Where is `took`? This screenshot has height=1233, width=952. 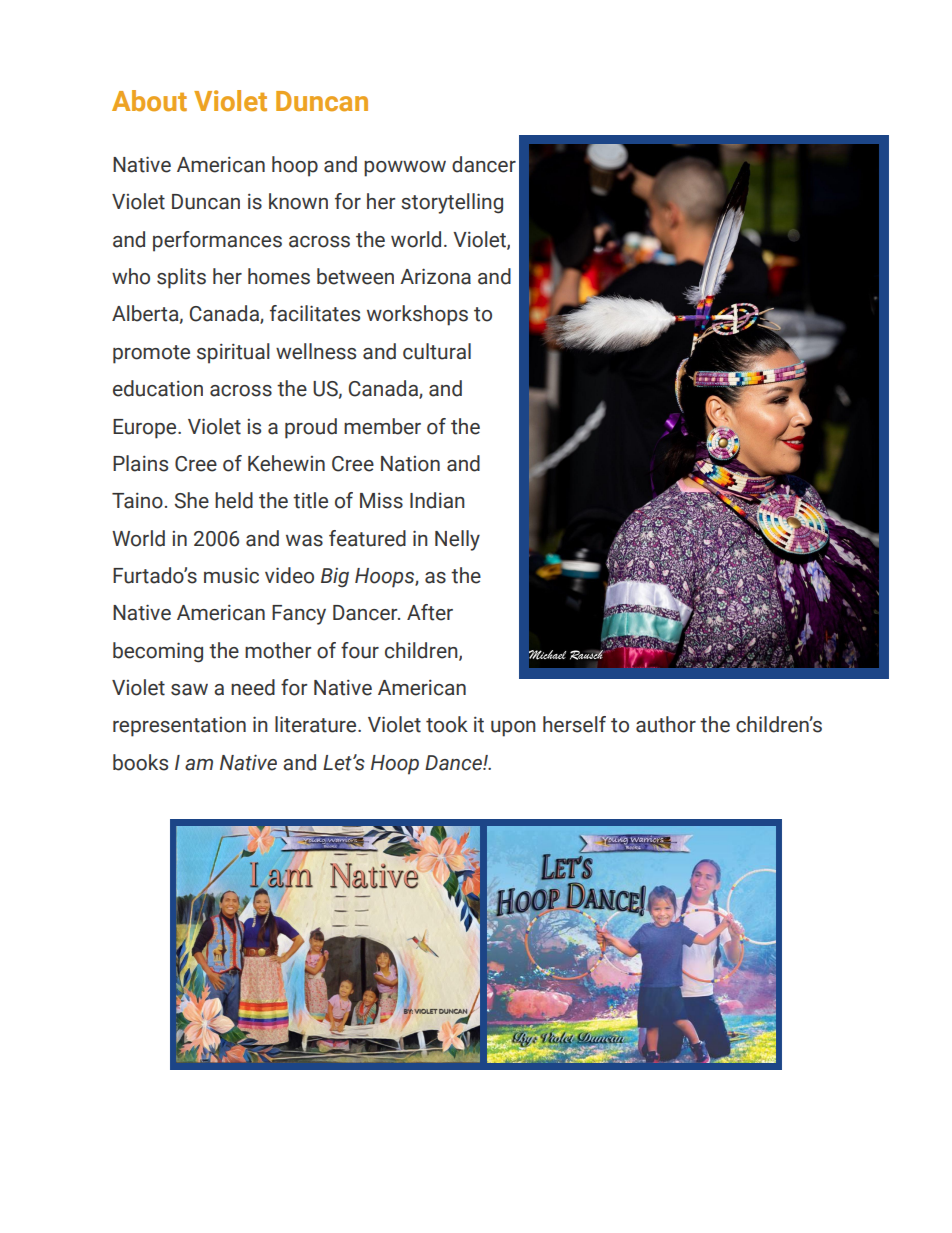 took is located at coordinates (447, 724).
